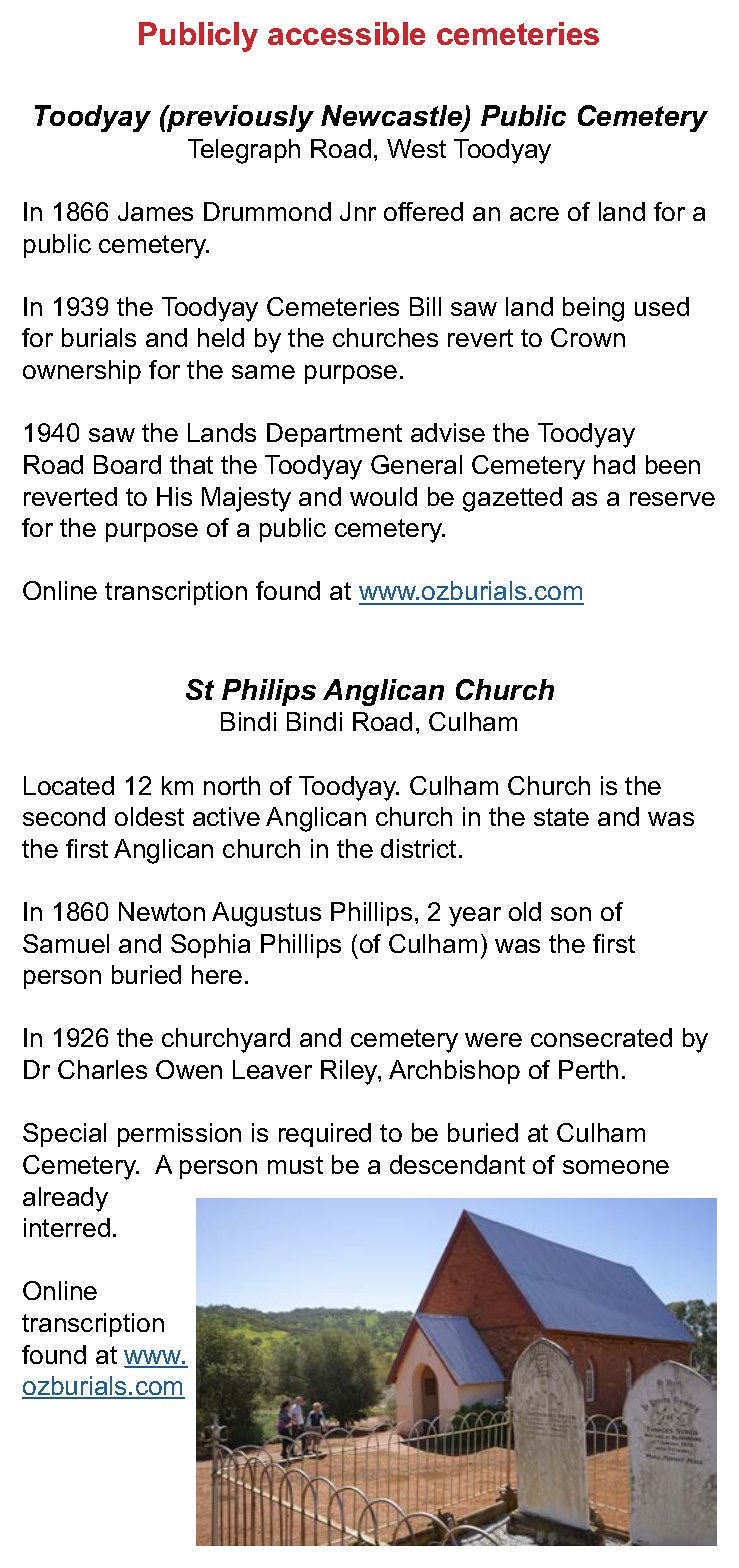 This page has width=739, height=1568. Describe the element at coordinates (244, 151) in the page. I see `Telegraph` at that location.
